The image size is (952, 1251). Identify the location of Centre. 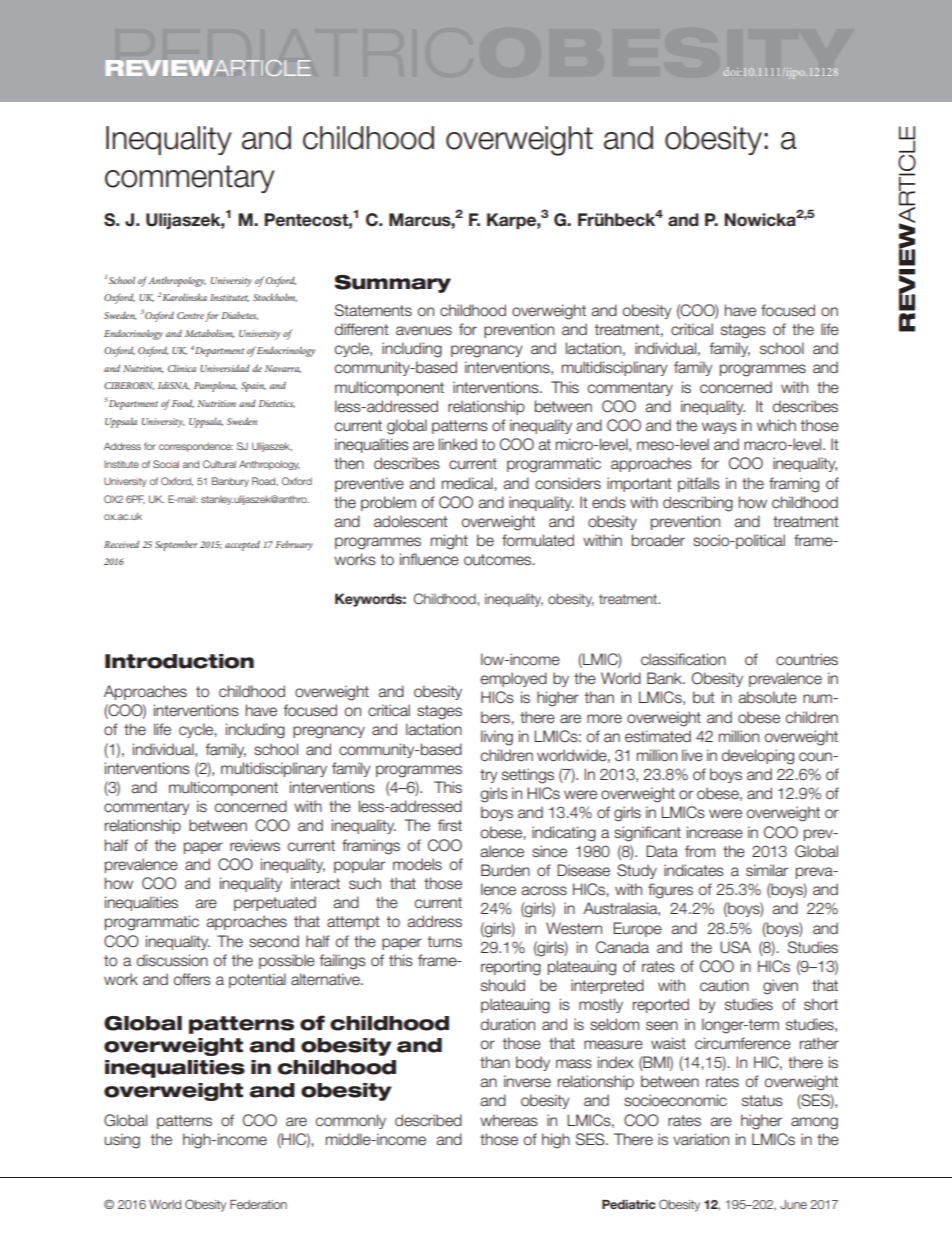
(190, 315).
